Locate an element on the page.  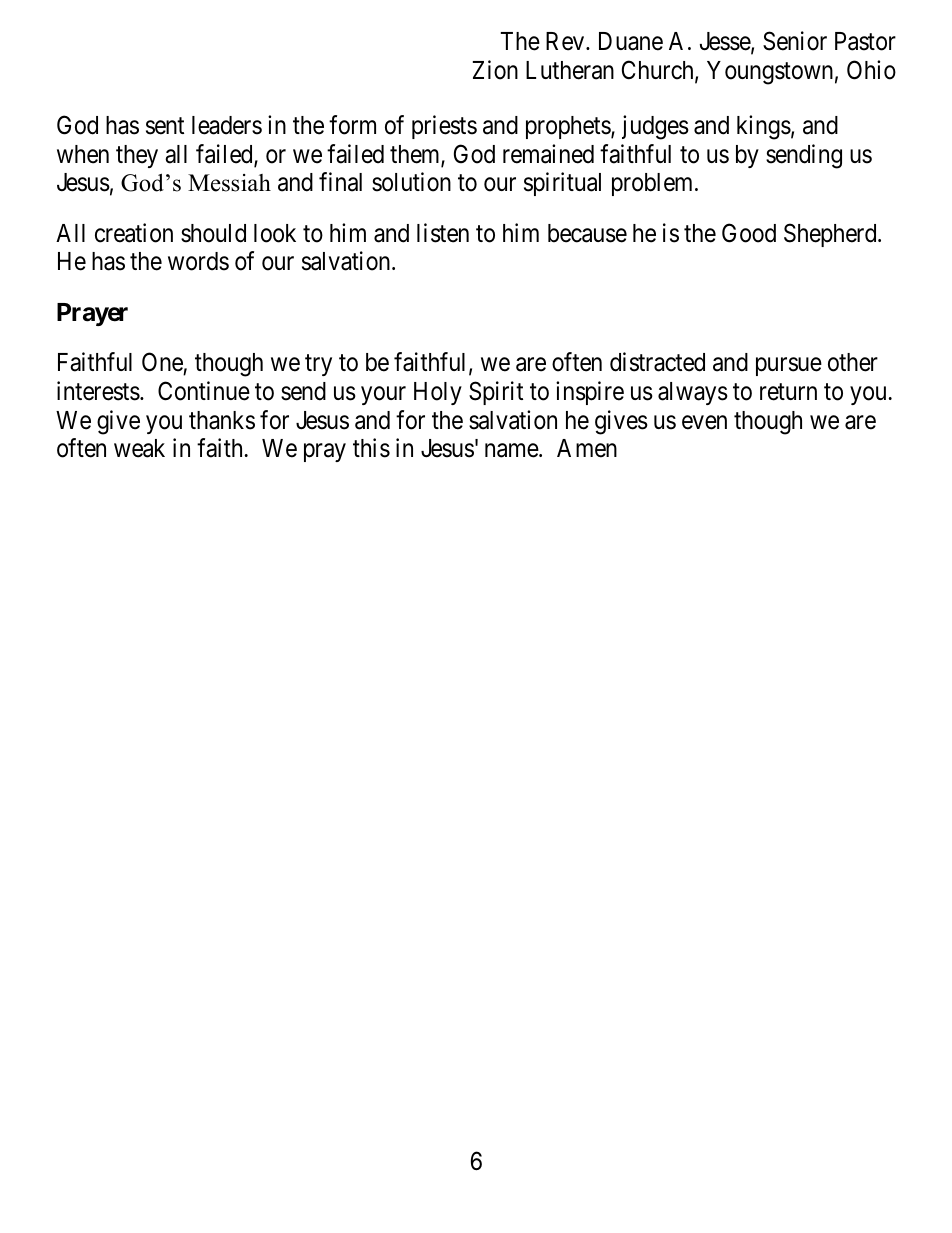
they is located at coordinates (137, 156).
